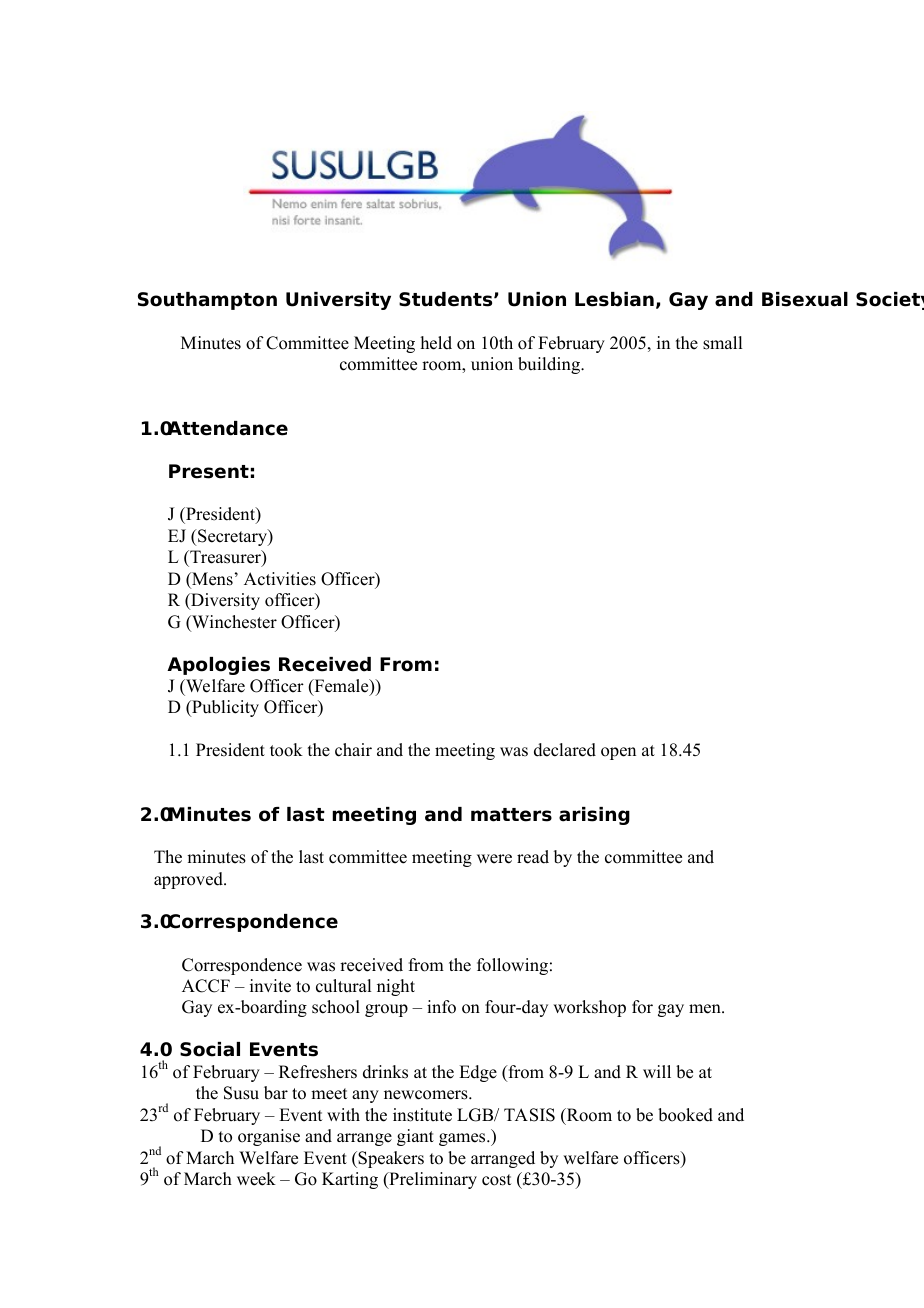  I want to click on organise, so click(269, 1137).
